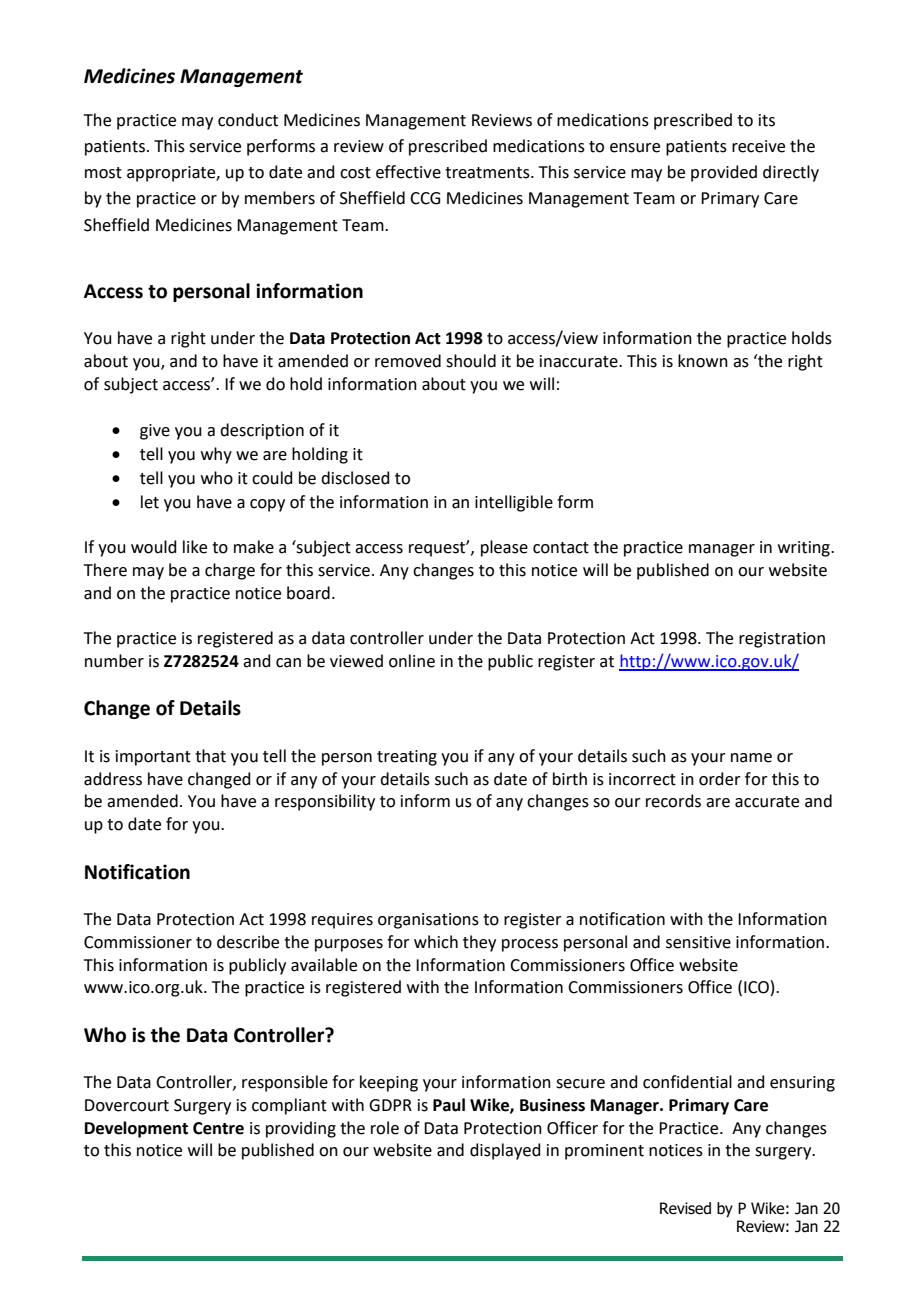 The image size is (924, 1308). Describe the element at coordinates (724, 173) in the page. I see `provided` at that location.
